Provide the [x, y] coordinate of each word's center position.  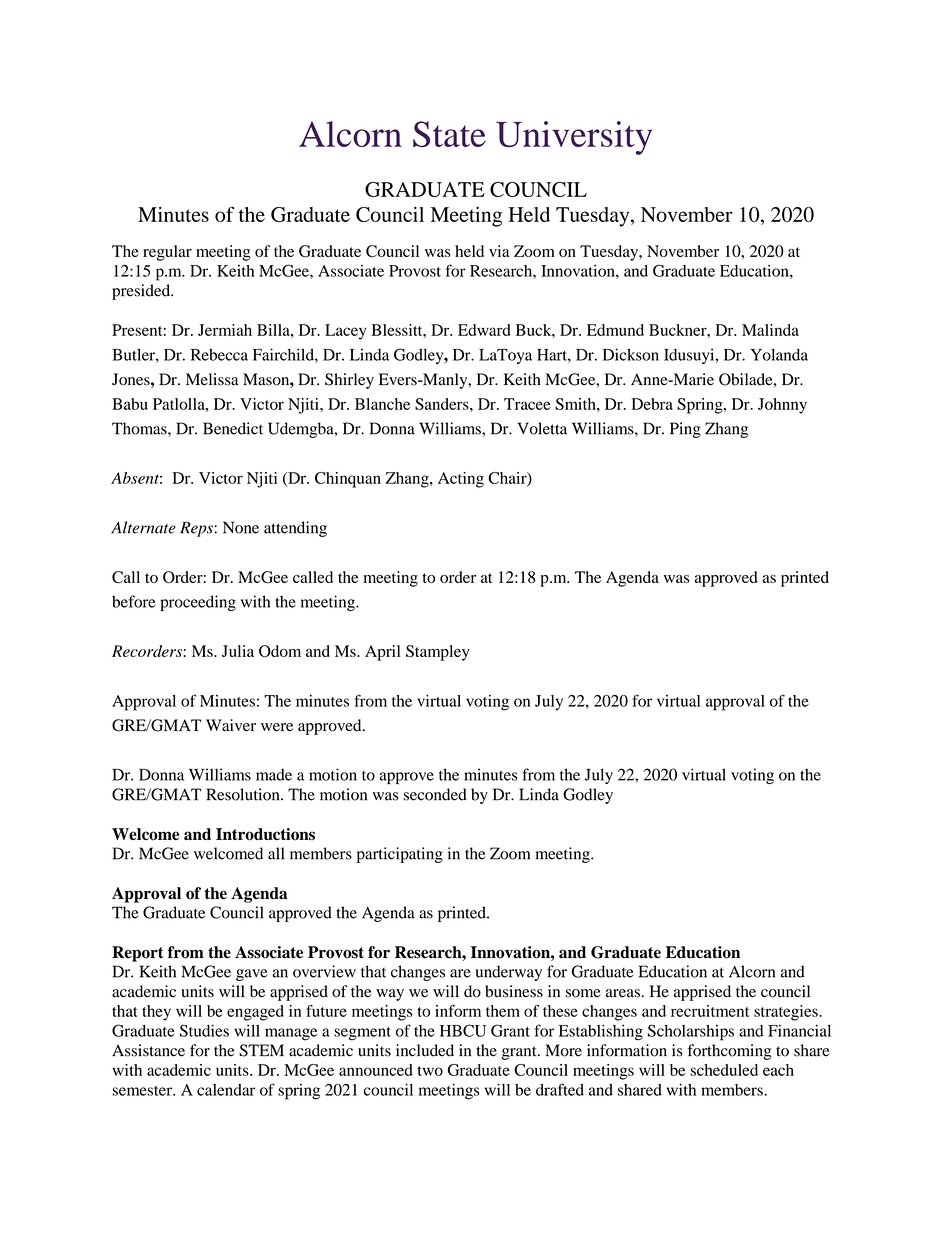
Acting [461, 480]
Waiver [231, 725]
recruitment [710, 1011]
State [449, 134]
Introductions [265, 834]
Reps [197, 529]
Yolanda [779, 354]
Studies [204, 1030]
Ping [685, 430]
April [383, 653]
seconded [435, 794]
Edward [484, 330]
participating [400, 855]
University [574, 138]
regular [167, 253]
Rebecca [219, 354]
